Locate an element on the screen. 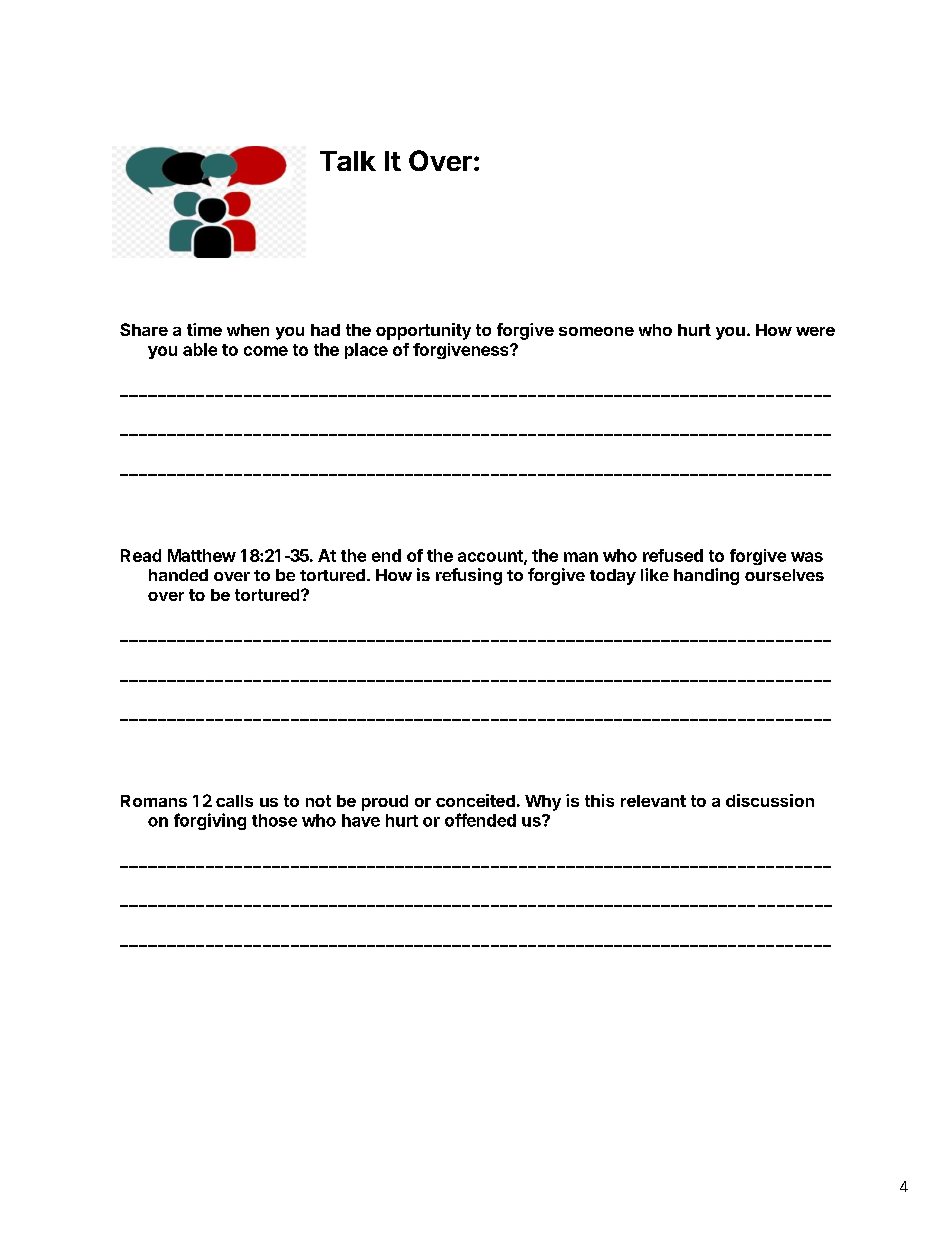  opportunity is located at coordinates (423, 331).
